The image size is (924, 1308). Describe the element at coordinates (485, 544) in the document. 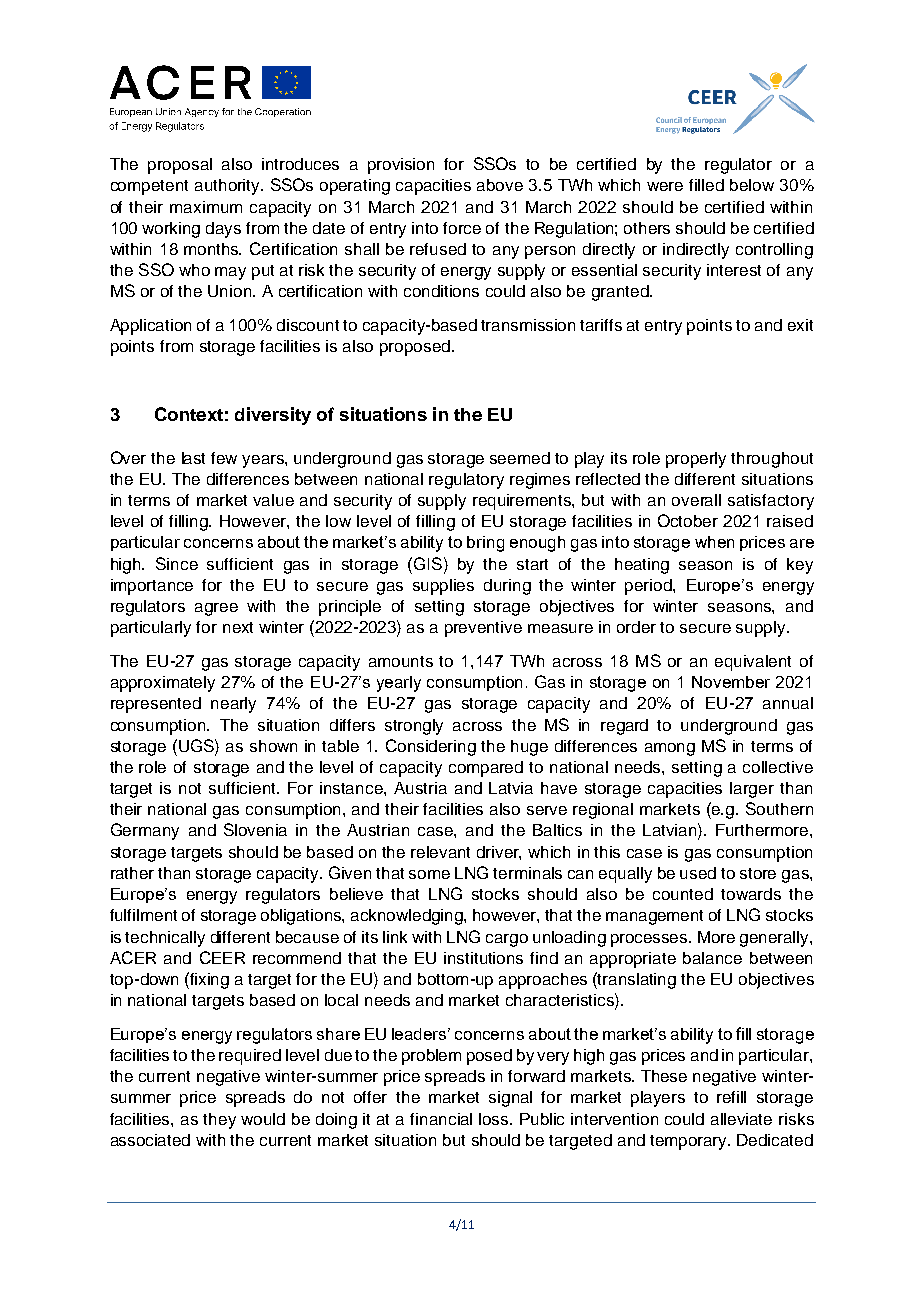

I see `bring` at that location.
